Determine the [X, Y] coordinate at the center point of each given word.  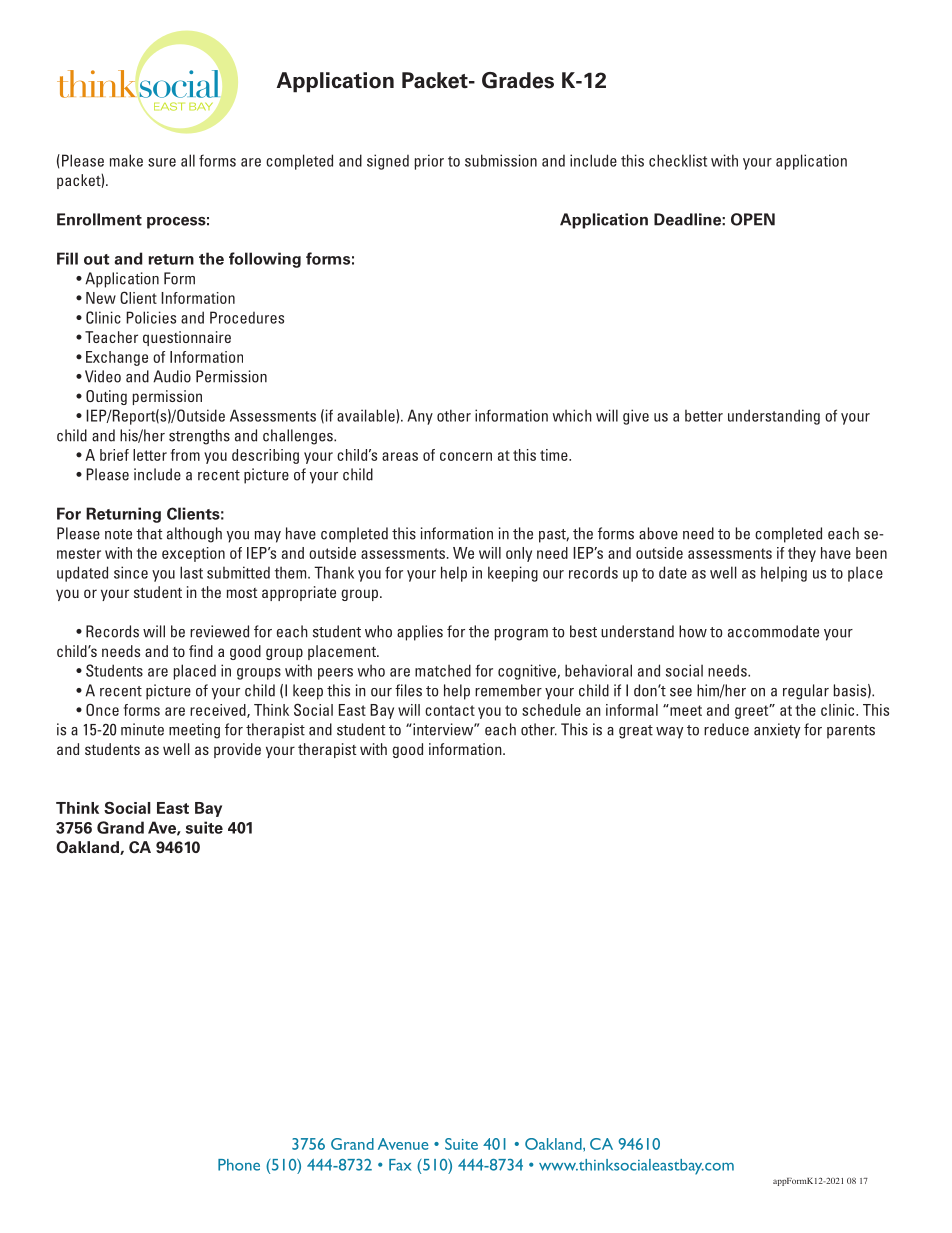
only [519, 554]
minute [142, 729]
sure [162, 162]
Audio [172, 376]
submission [501, 160]
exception [193, 554]
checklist [678, 160]
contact [450, 710]
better [704, 416]
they [802, 554]
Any [420, 417]
